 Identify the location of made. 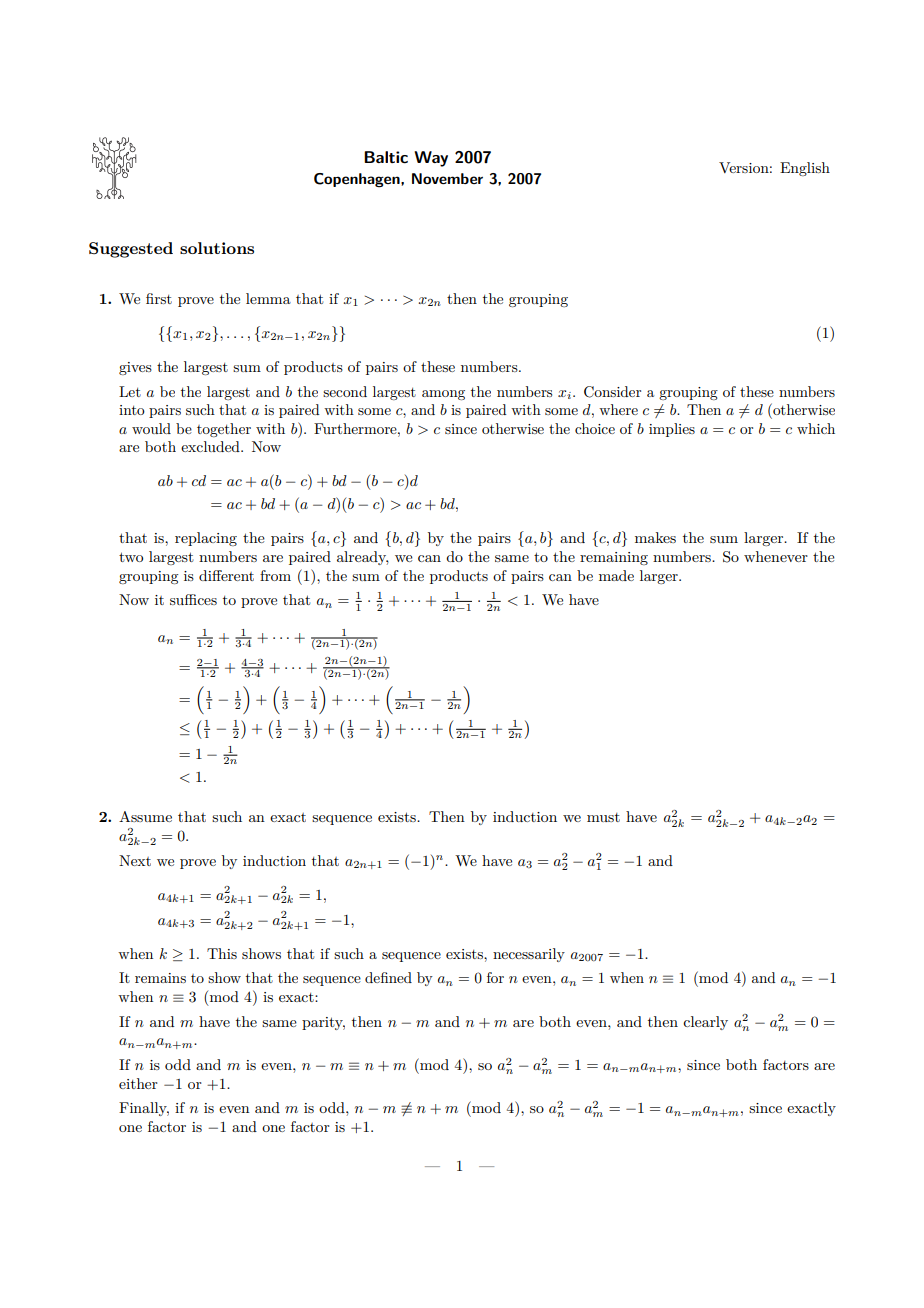
(616, 575).
